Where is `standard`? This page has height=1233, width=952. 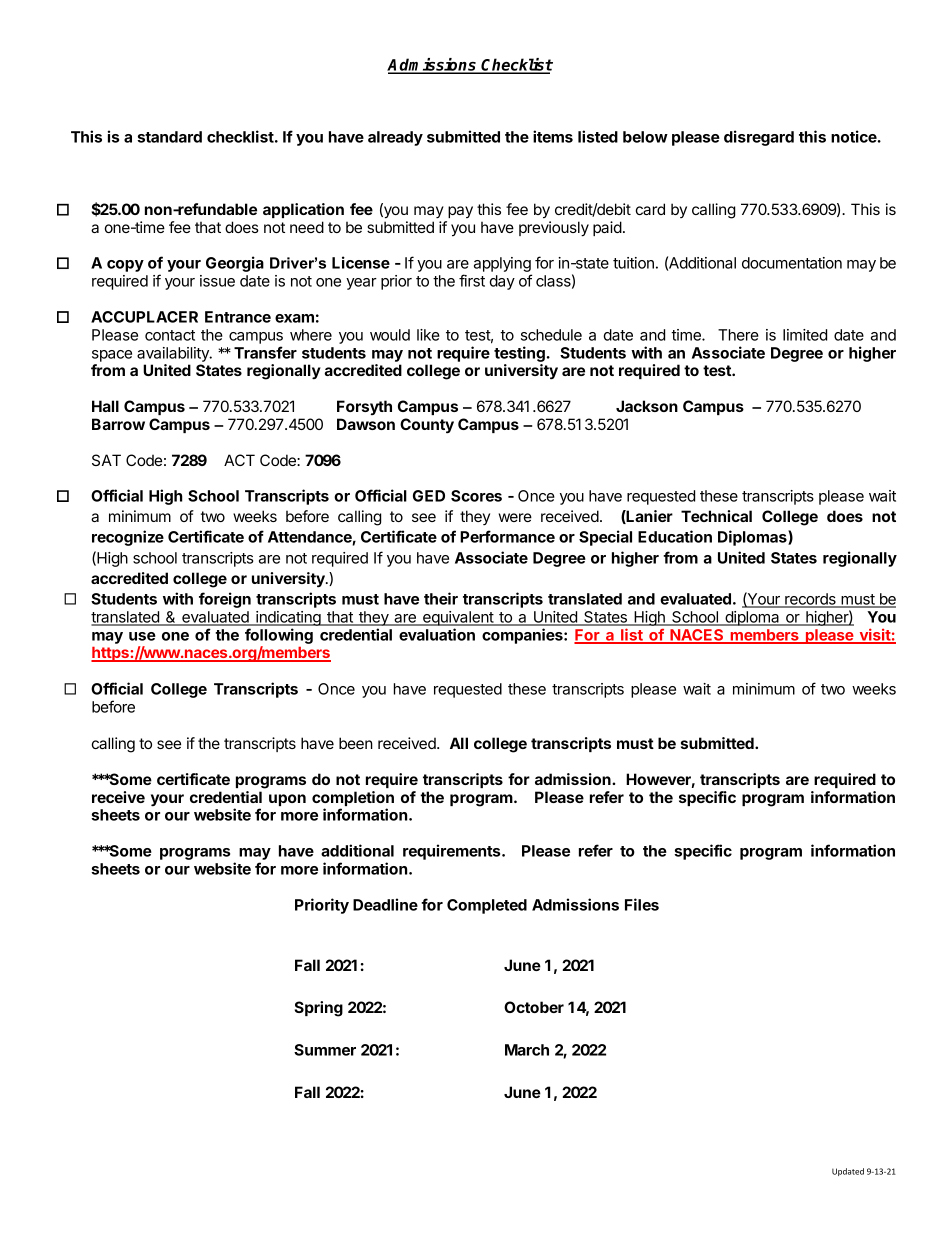
standard is located at coordinates (169, 137).
